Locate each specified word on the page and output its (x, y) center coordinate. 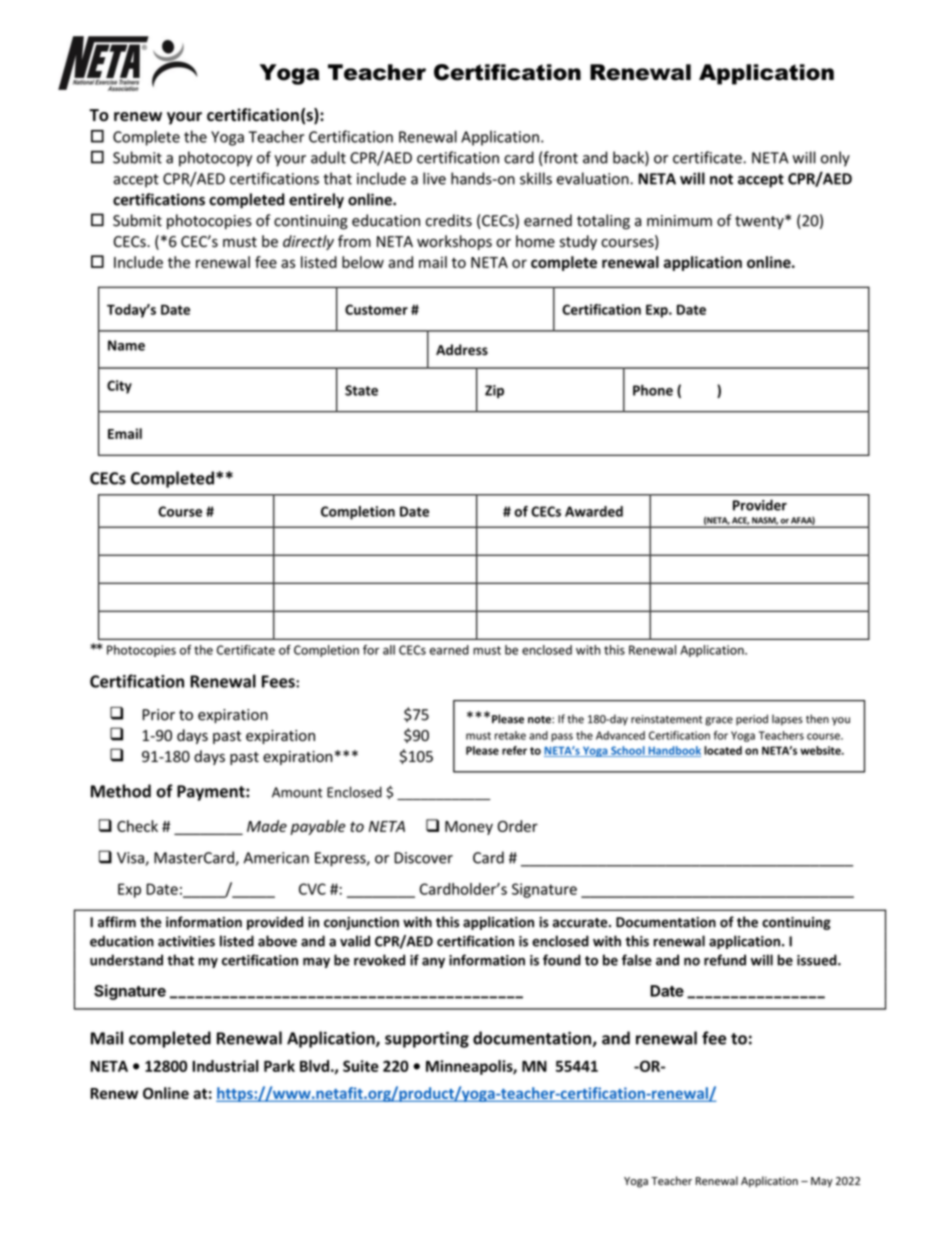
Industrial (225, 1066)
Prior (158, 715)
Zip (494, 391)
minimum (679, 221)
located (723, 750)
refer (514, 750)
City (119, 387)
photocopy (215, 159)
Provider (760, 505)
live (434, 178)
